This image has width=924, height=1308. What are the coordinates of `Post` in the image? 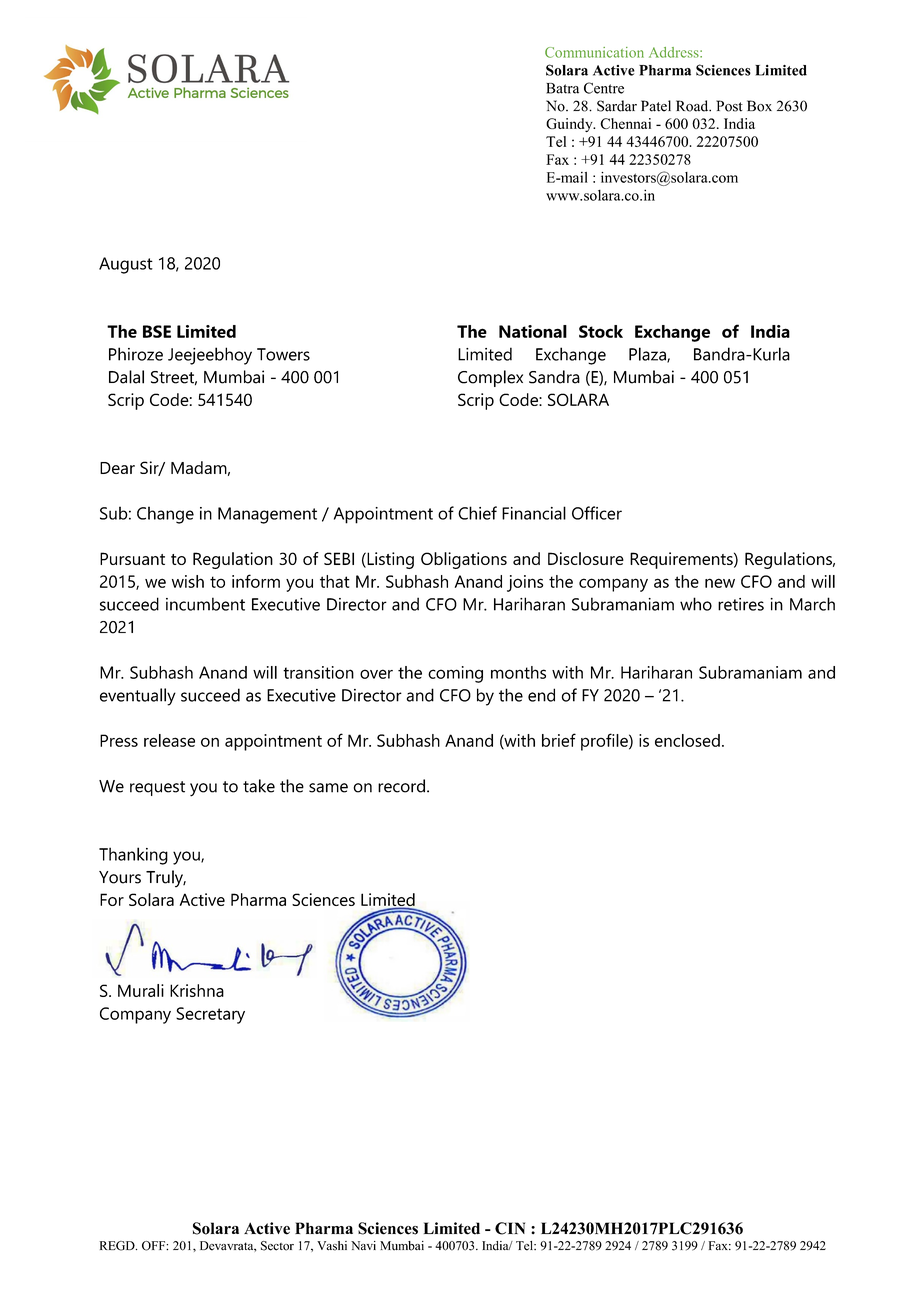 It's located at (729, 106).
